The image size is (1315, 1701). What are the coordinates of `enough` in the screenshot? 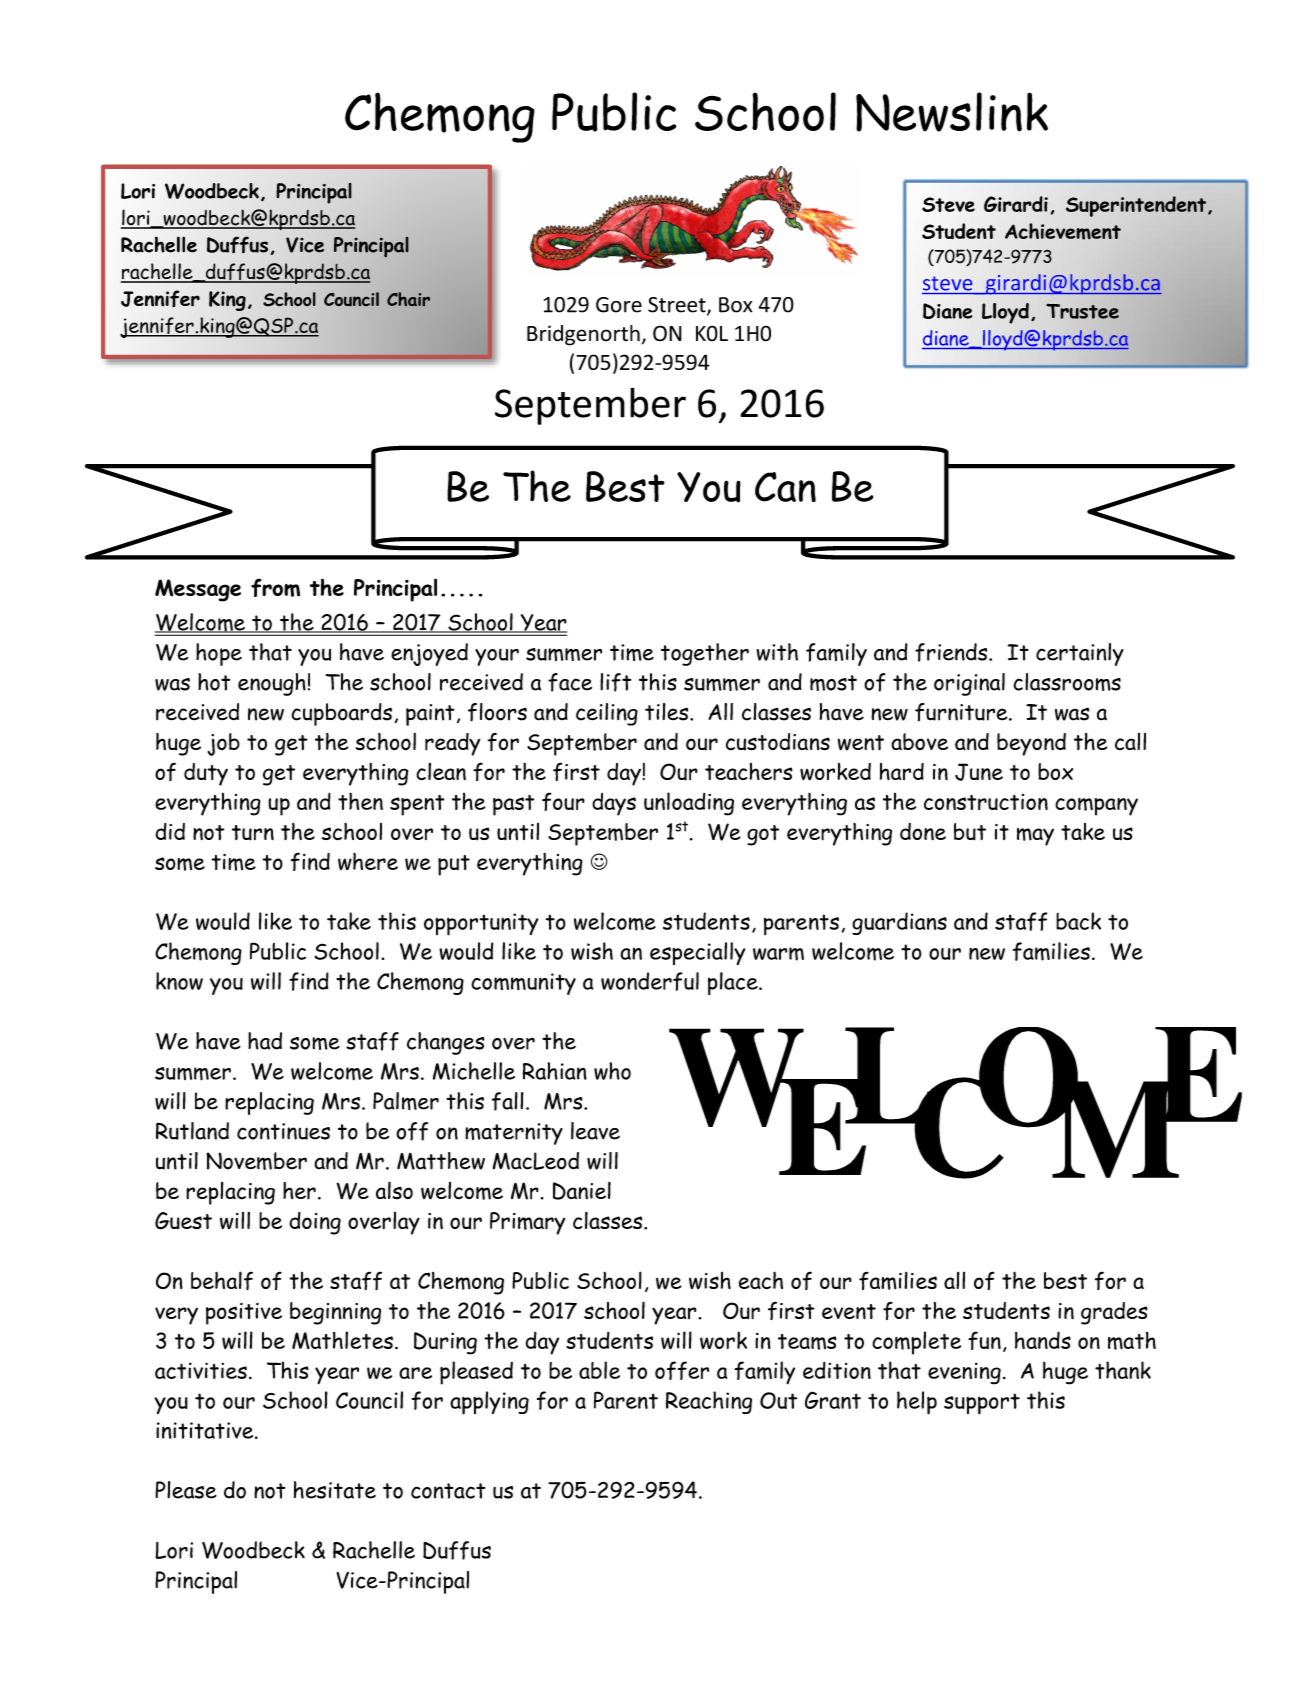 It's located at (272, 684).
